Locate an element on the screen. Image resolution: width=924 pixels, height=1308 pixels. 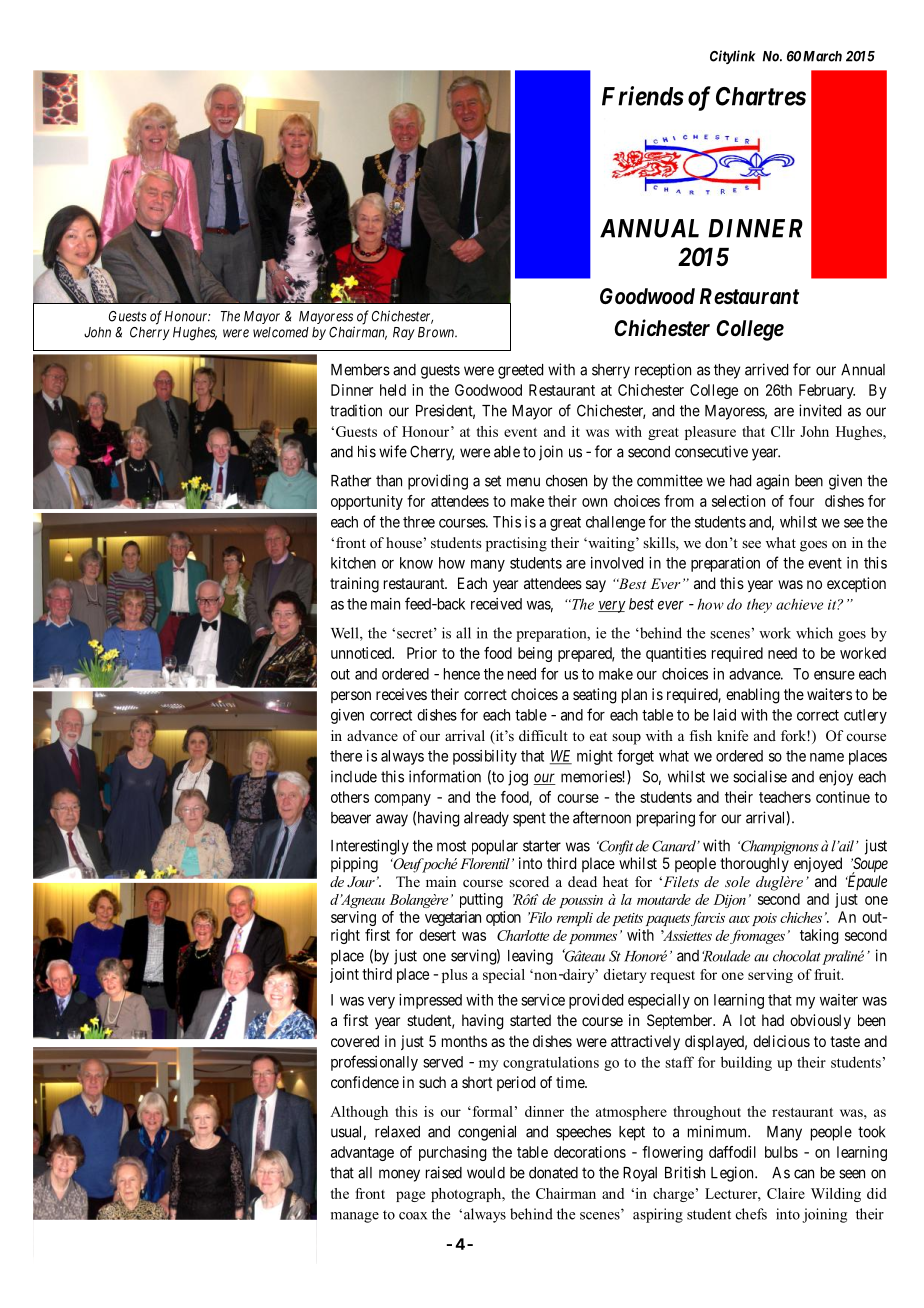
Members is located at coordinates (360, 370).
